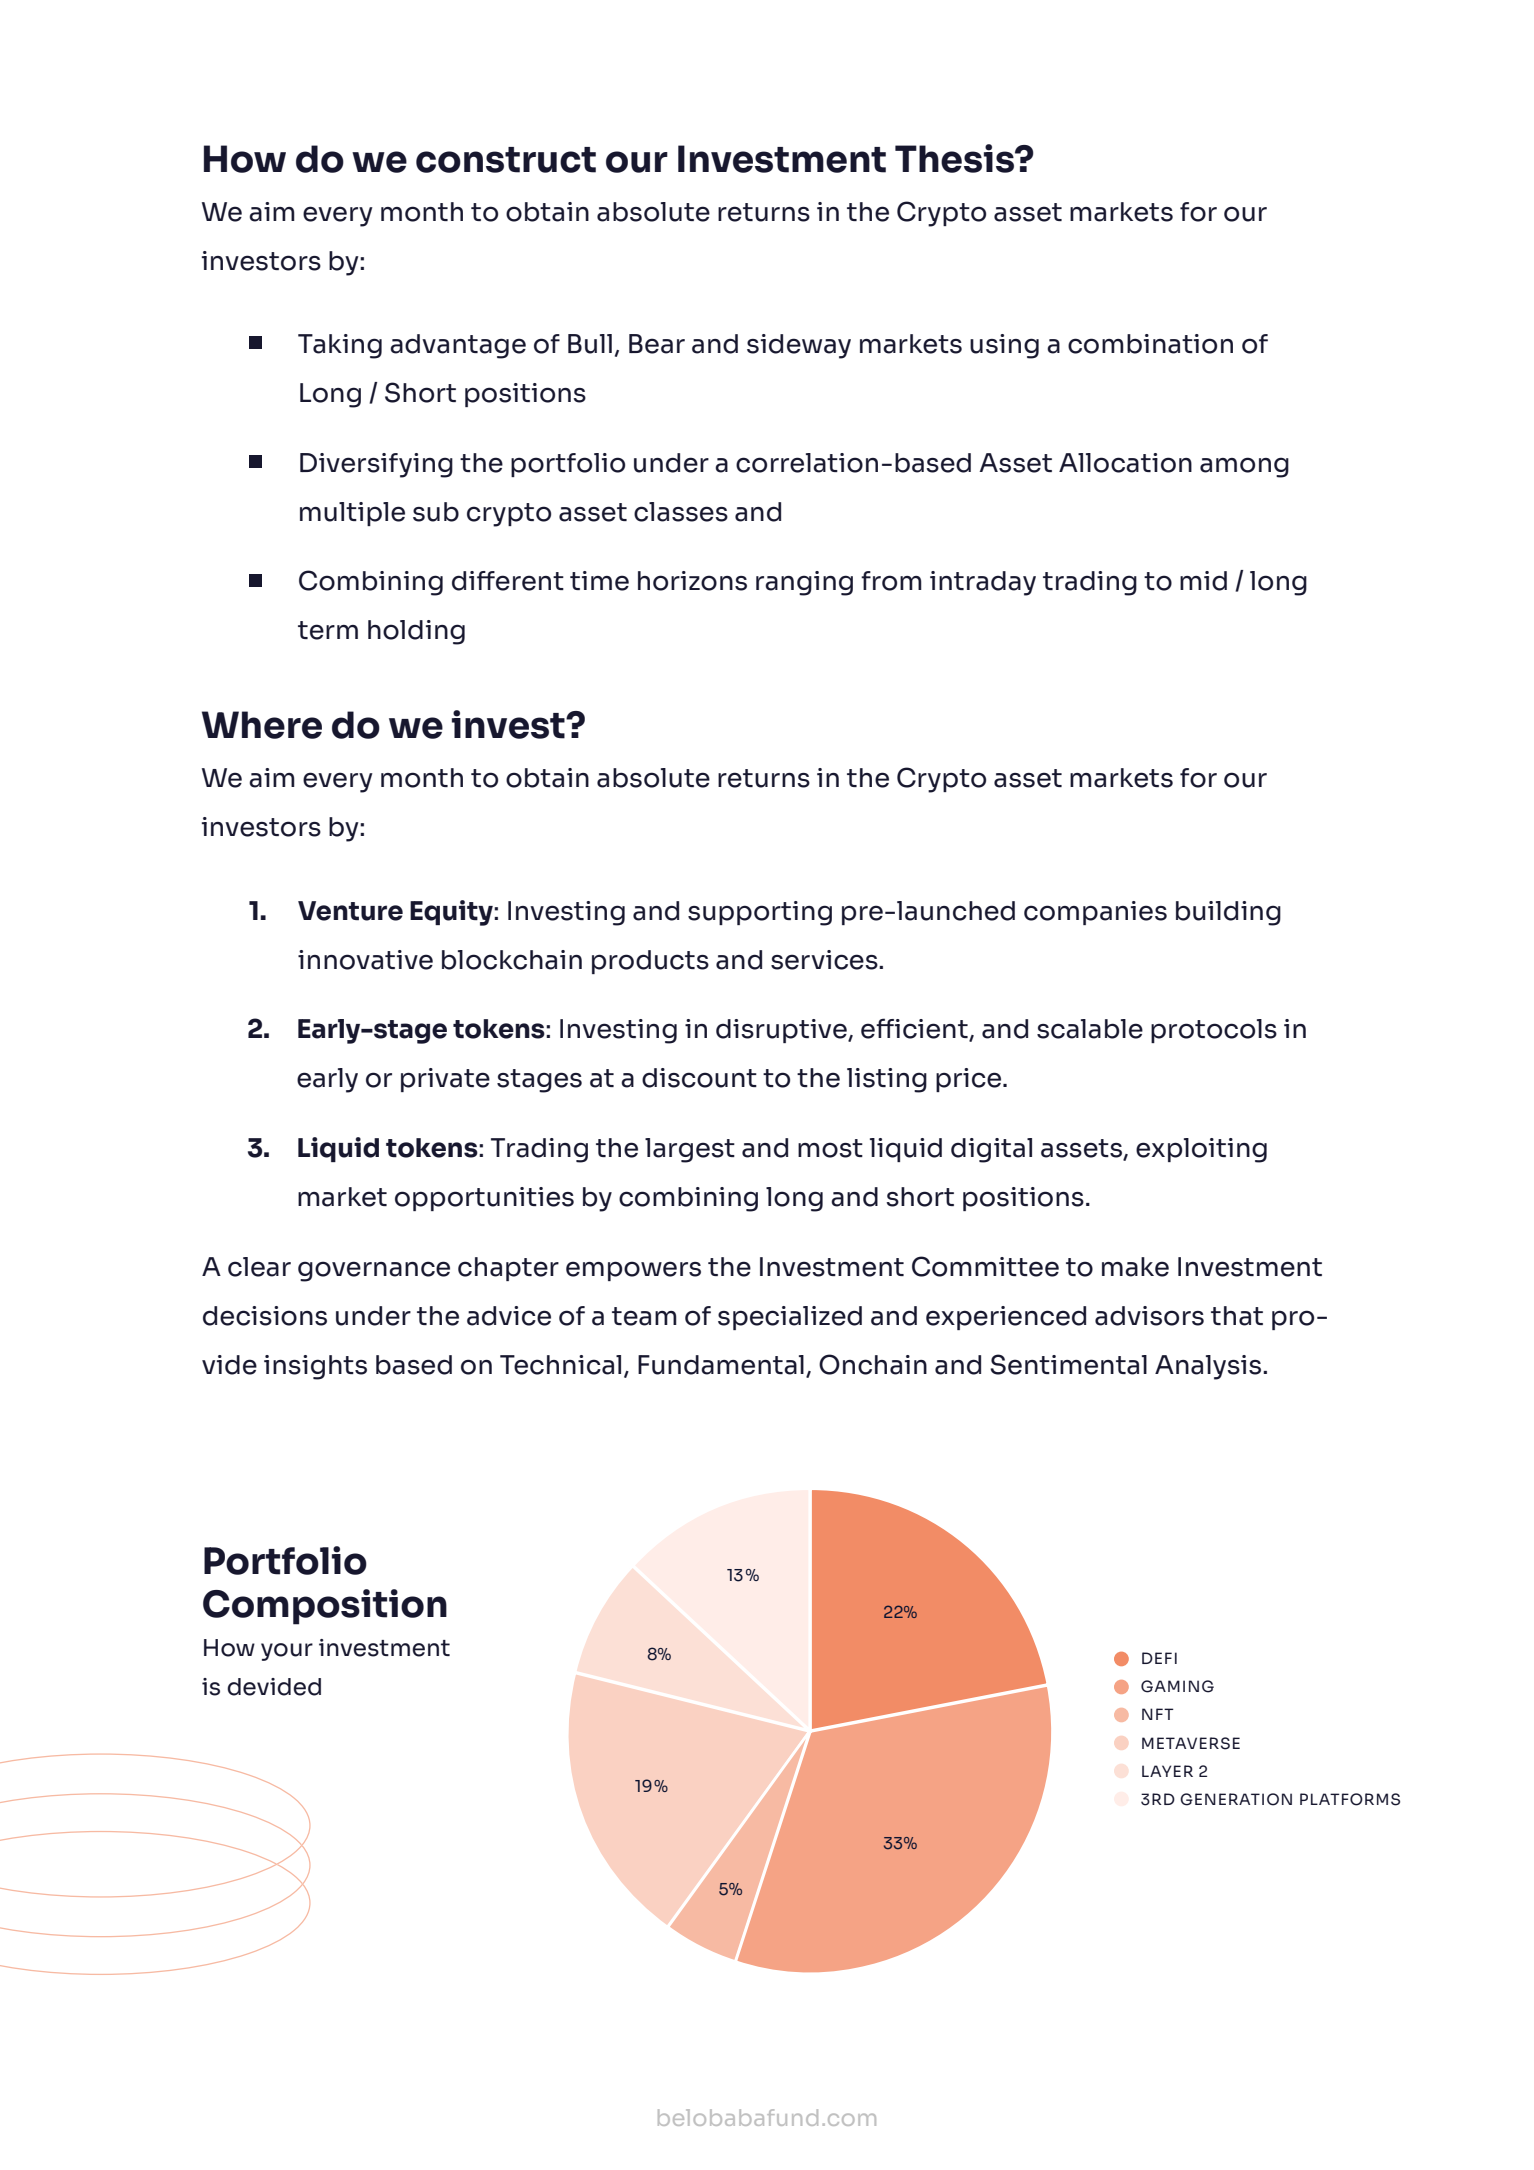 This screenshot has height=2170, width=1534. What do you see at coordinates (374, 1271) in the screenshot?
I see `governance` at bounding box center [374, 1271].
